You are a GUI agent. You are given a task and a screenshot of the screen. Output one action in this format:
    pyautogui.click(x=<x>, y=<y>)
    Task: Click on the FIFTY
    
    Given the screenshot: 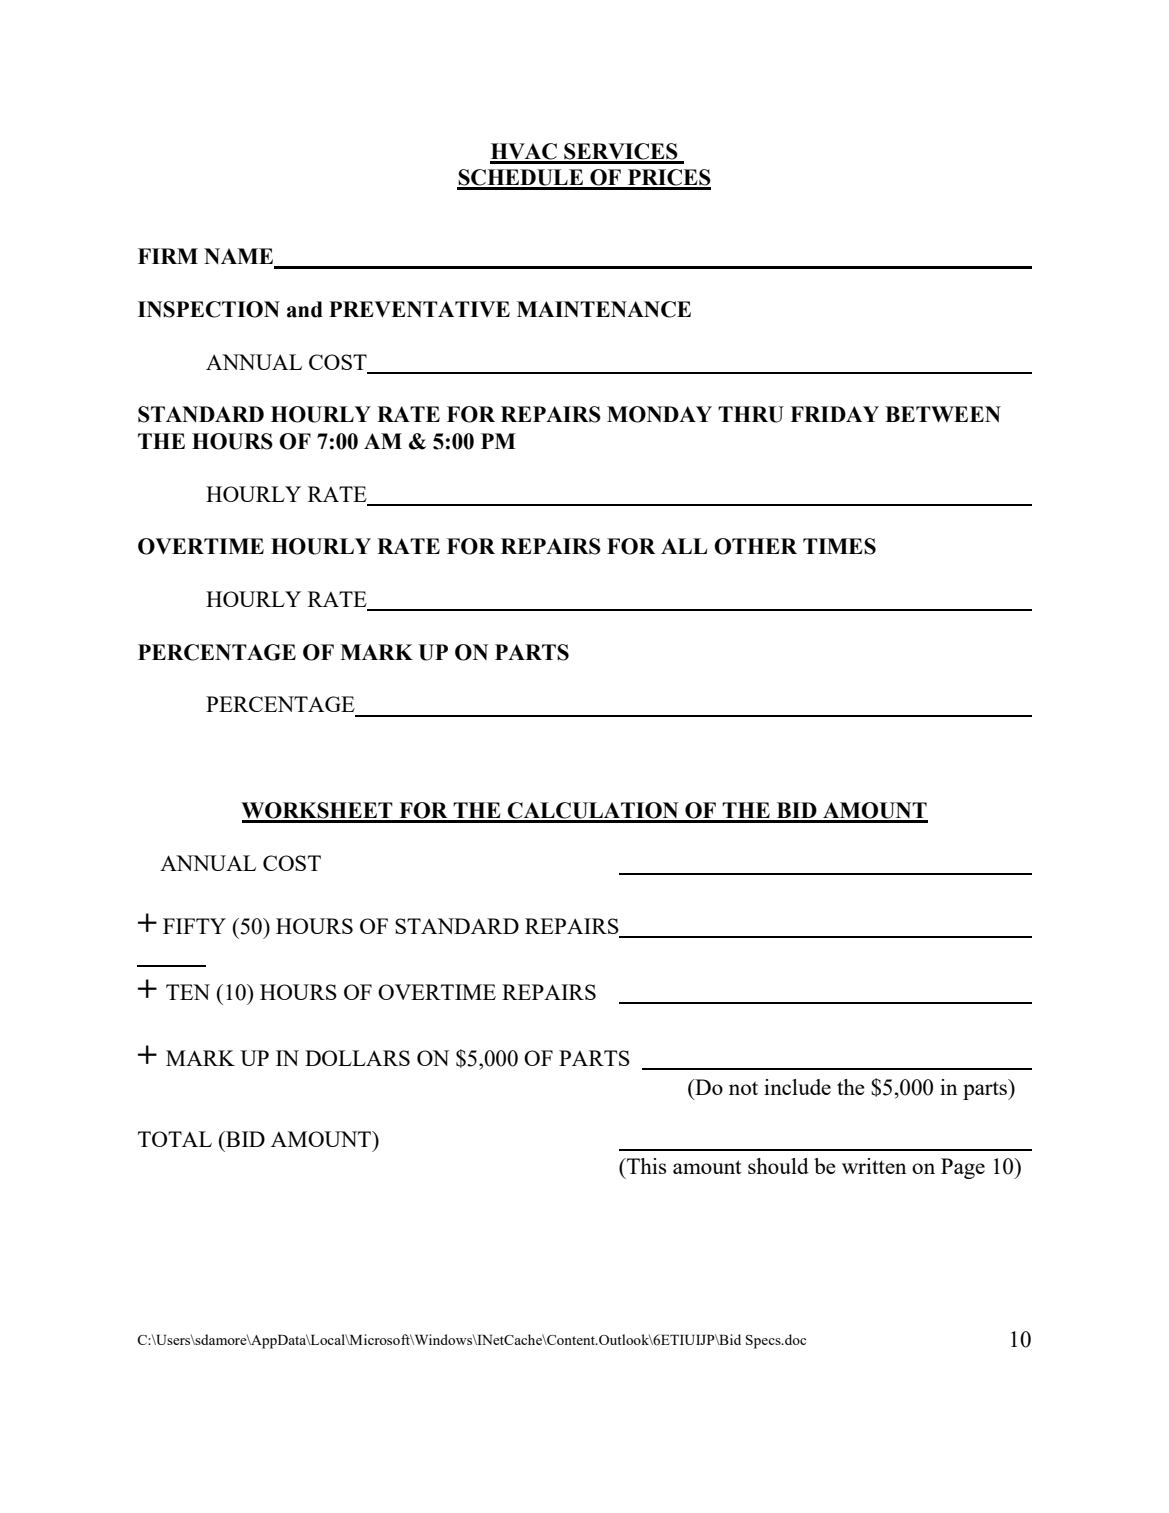 What is the action you would take?
    pyautogui.click(x=194, y=926)
